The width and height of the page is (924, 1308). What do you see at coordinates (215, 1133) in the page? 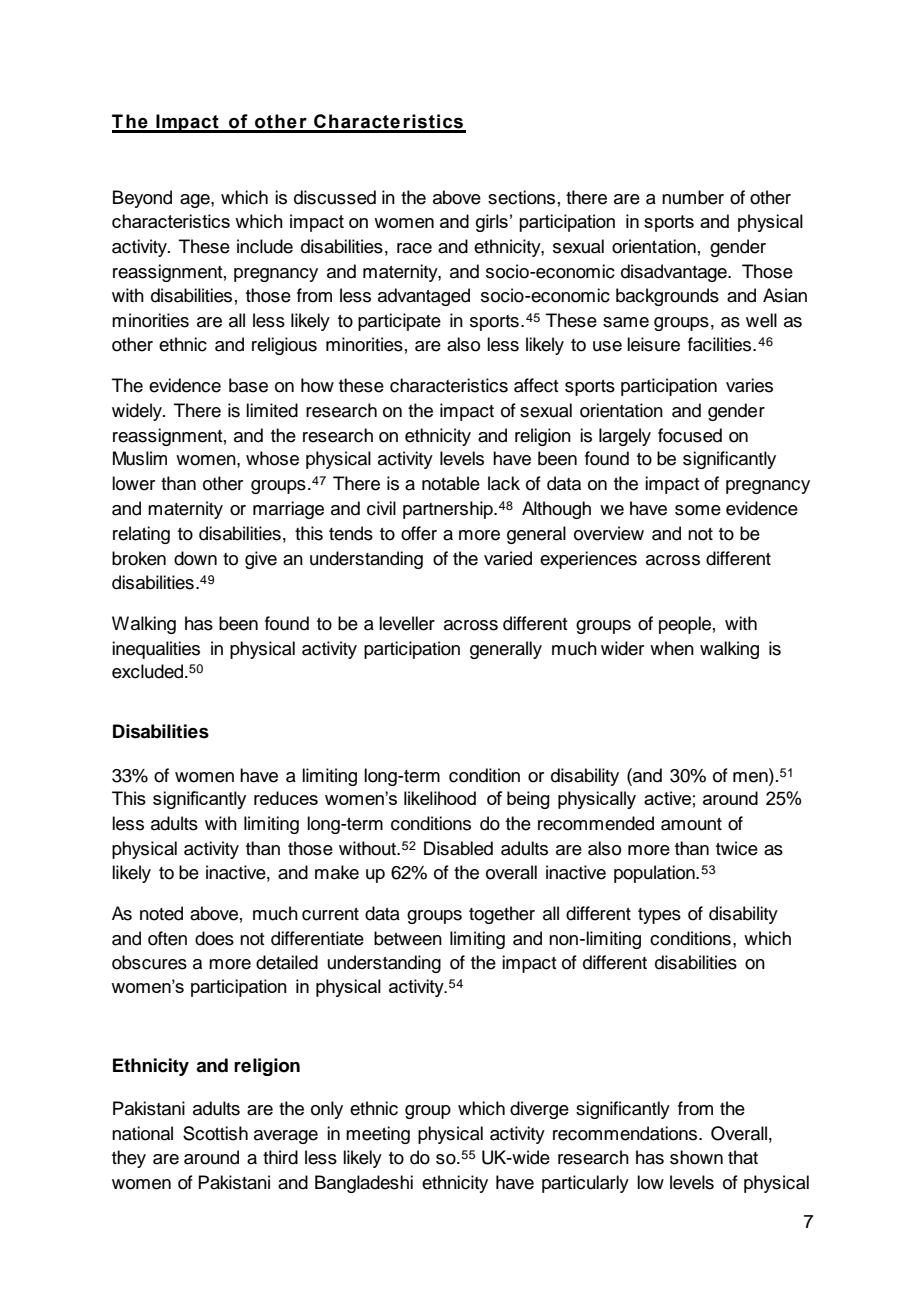
I see `Scottish` at bounding box center [215, 1133].
